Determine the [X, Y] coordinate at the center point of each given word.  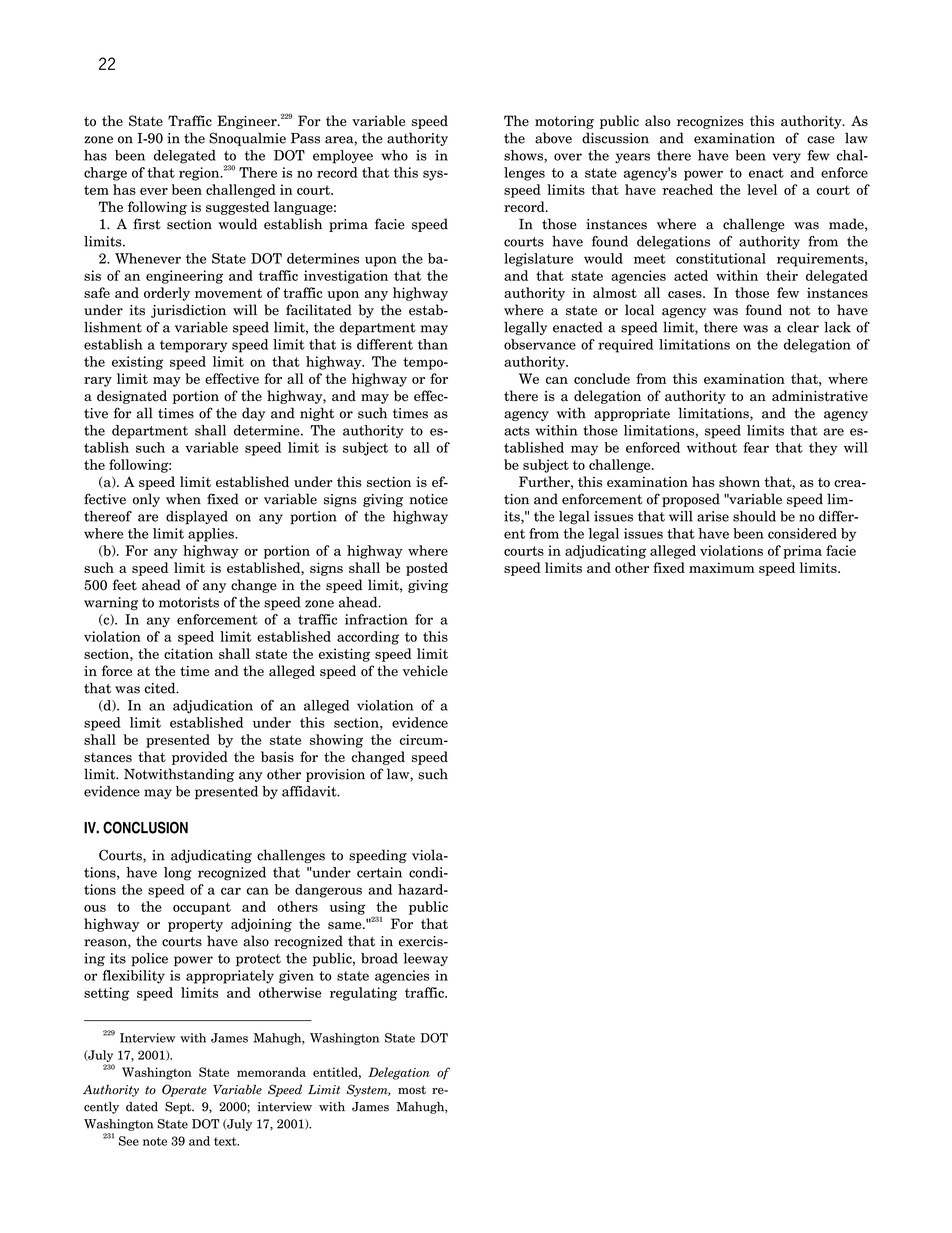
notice [428, 499]
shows [524, 156]
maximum [722, 567]
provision [335, 775]
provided [200, 758]
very [786, 158]
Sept [179, 1107]
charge [105, 174]
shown [739, 481]
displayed [197, 518]
